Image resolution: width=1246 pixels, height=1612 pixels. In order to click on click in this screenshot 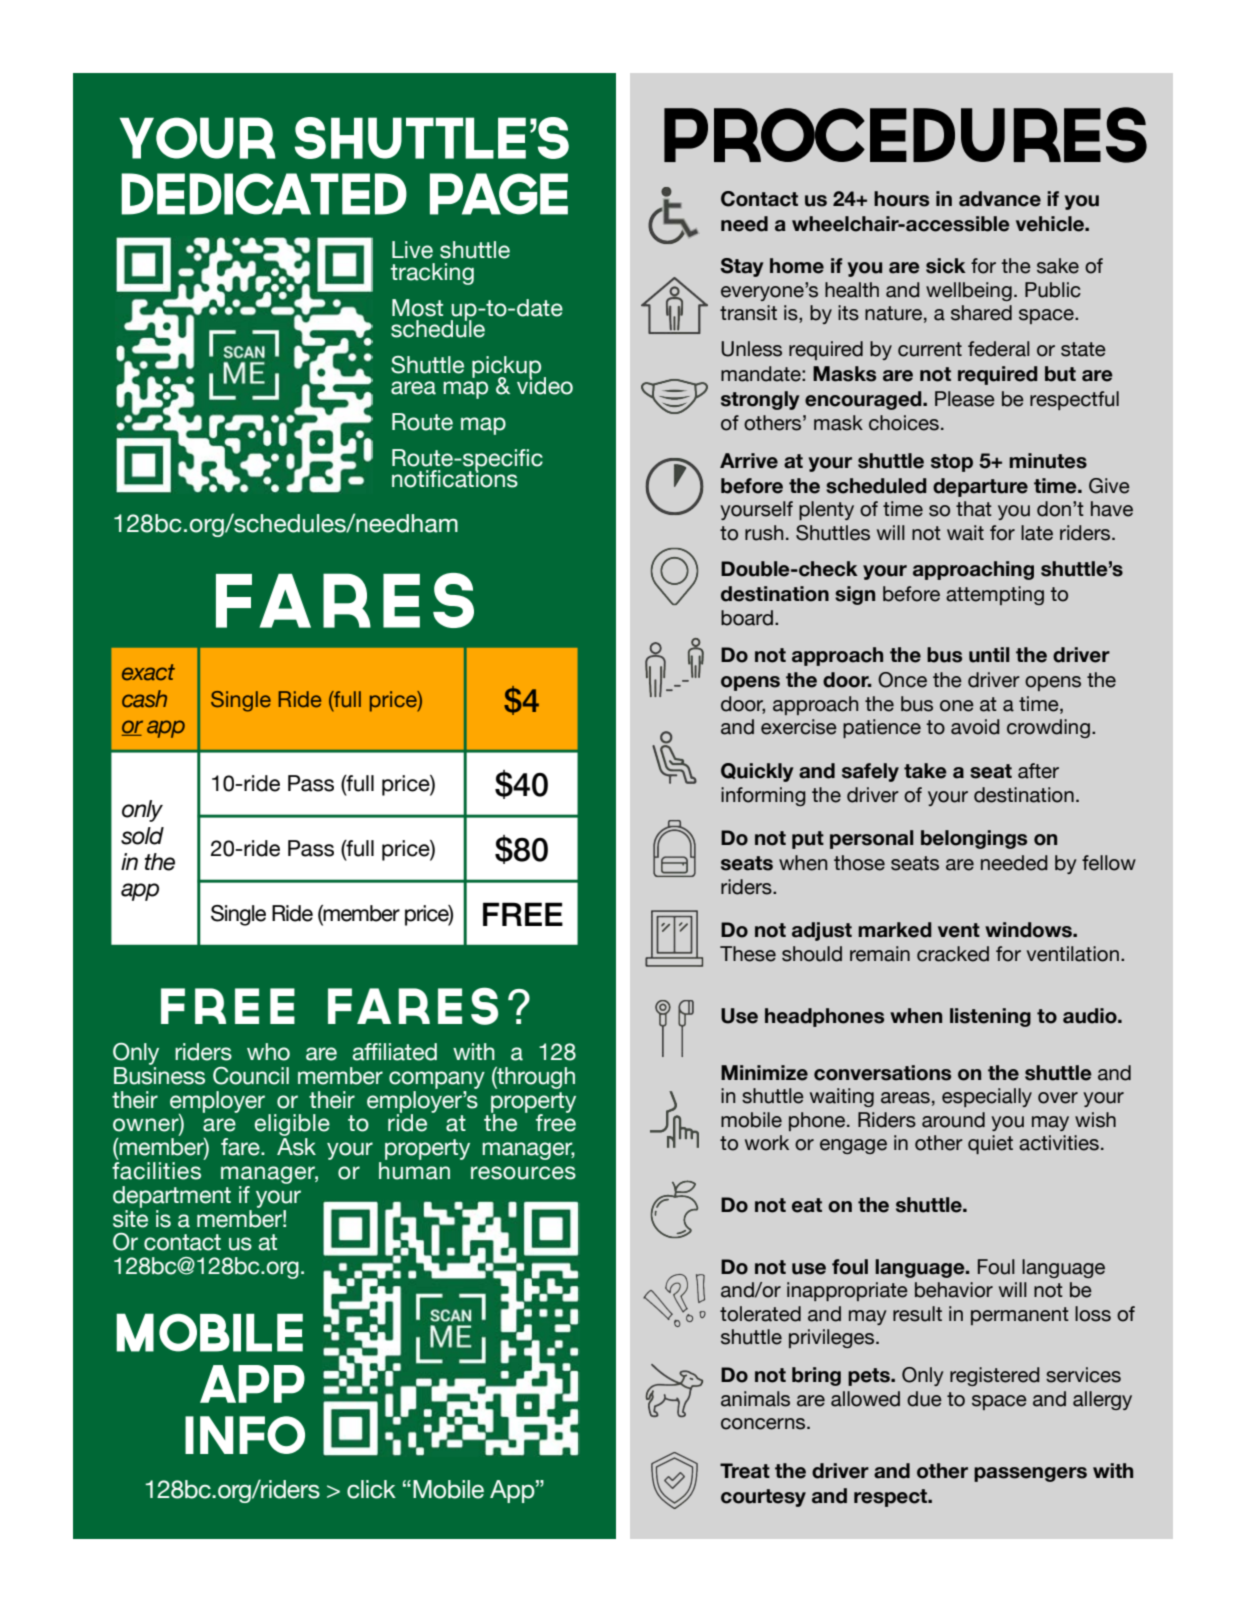, I will do `click(371, 1489)`.
